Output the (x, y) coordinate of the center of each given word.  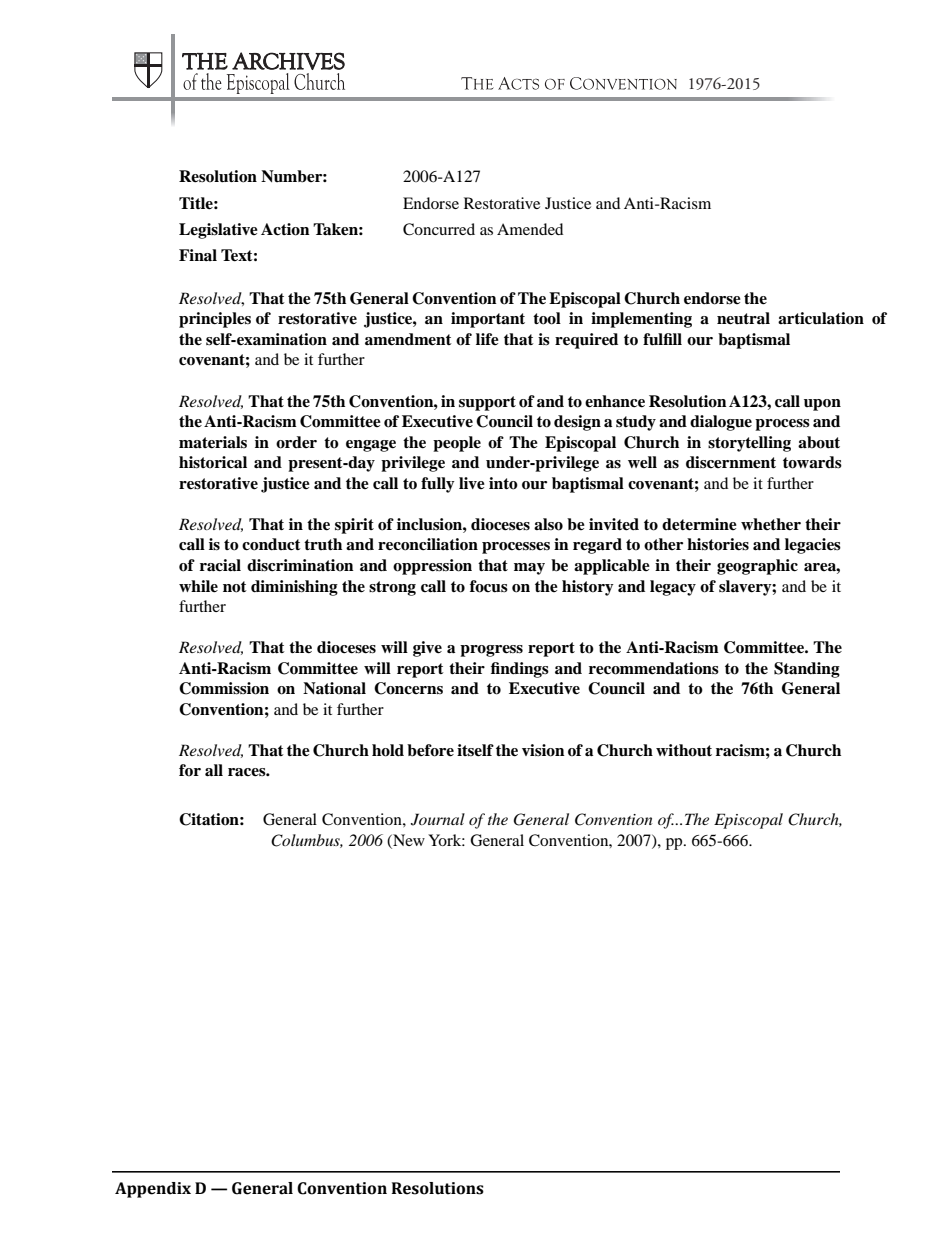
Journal (438, 819)
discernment (731, 462)
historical (213, 462)
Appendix (153, 1190)
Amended (530, 229)
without (684, 750)
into (503, 483)
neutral (743, 318)
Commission (224, 688)
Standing (807, 670)
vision (543, 750)
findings (520, 670)
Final (198, 255)
